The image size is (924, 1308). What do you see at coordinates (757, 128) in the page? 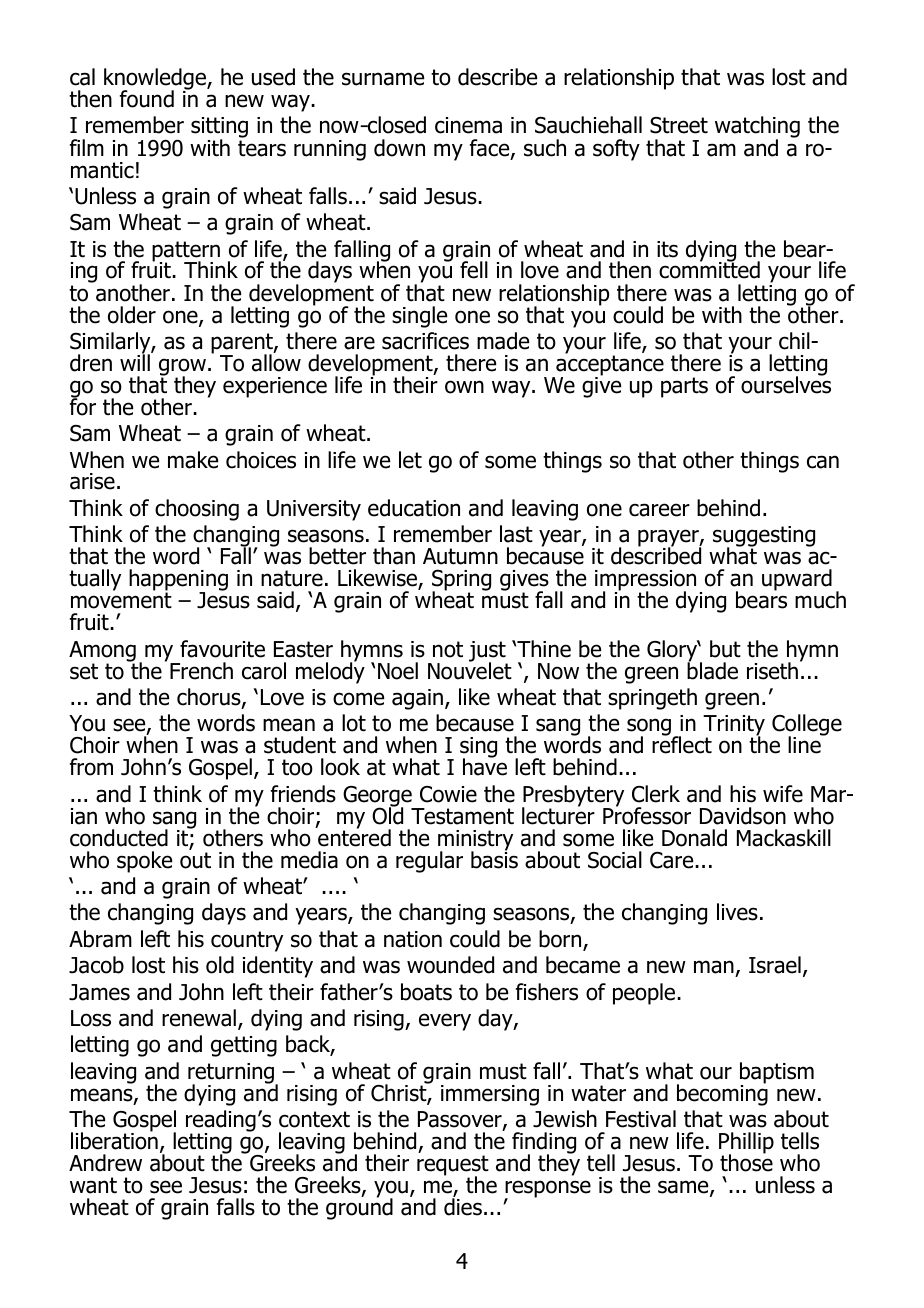
I see `watching` at bounding box center [757, 128].
